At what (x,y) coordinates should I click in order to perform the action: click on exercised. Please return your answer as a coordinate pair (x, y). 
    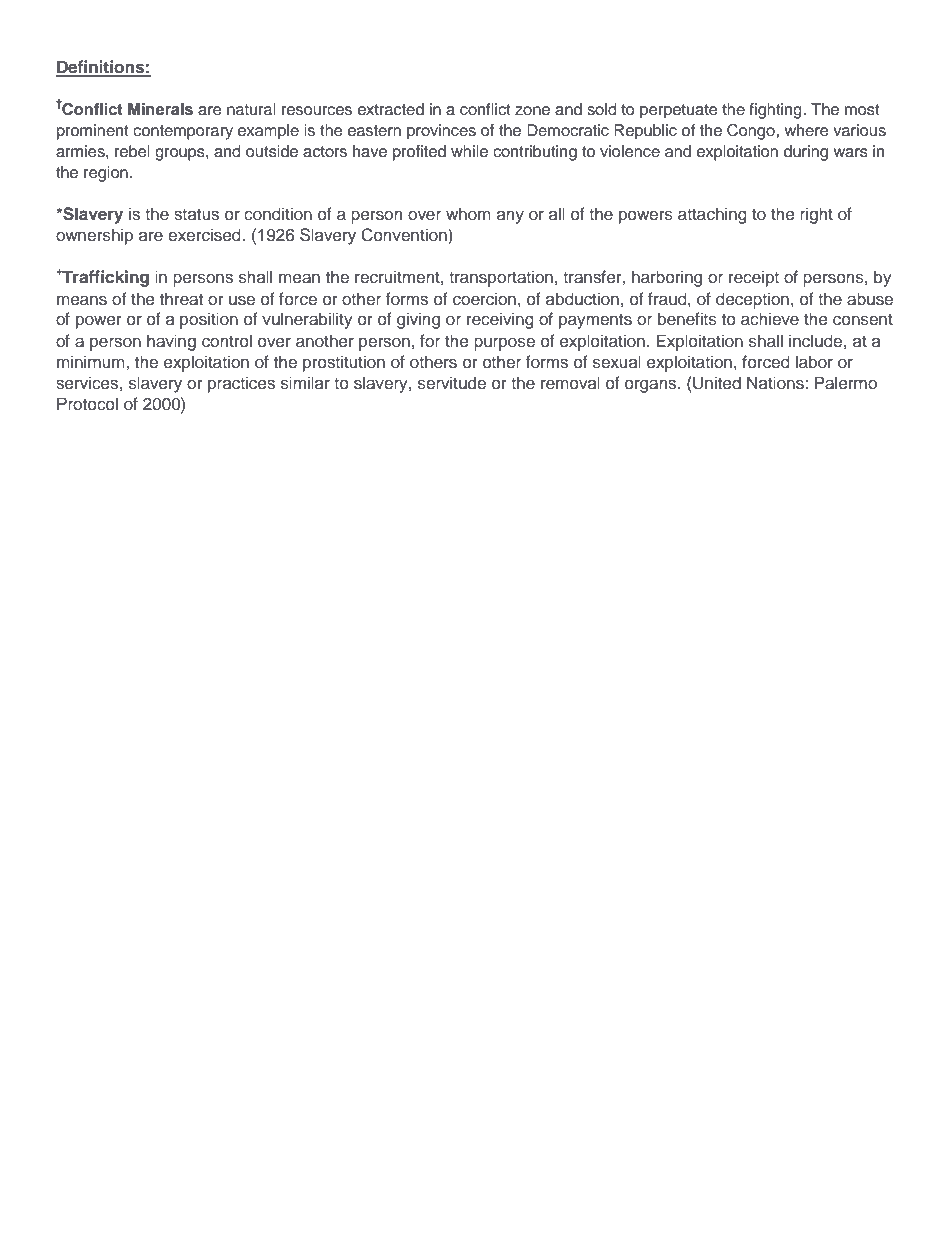
    Looking at the image, I should click on (205, 235).
